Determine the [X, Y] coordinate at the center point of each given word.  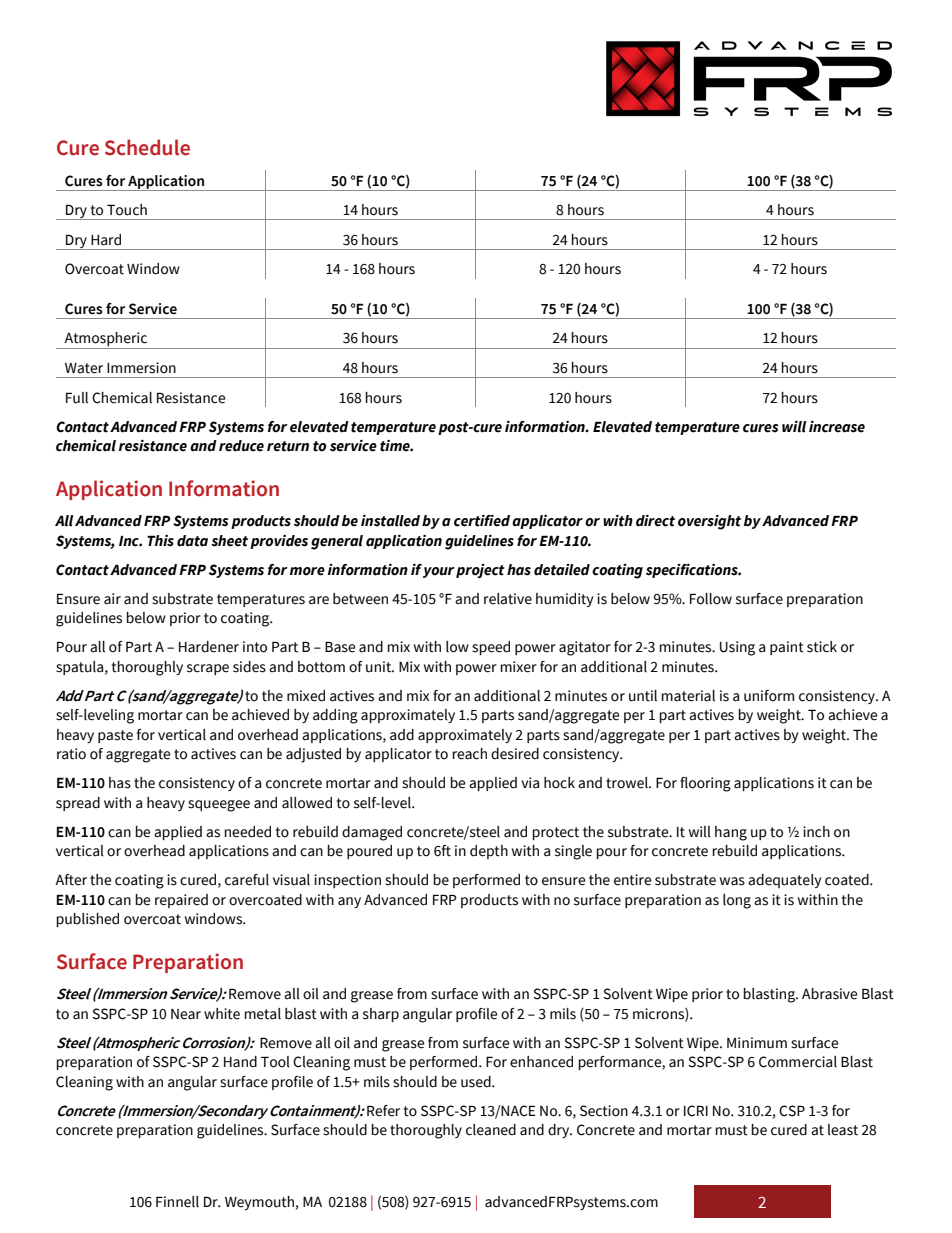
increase [837, 427]
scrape [208, 669]
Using [737, 648]
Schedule [147, 147]
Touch [127, 210]
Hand [240, 1062]
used [477, 1082]
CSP [792, 1111]
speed [491, 648]
